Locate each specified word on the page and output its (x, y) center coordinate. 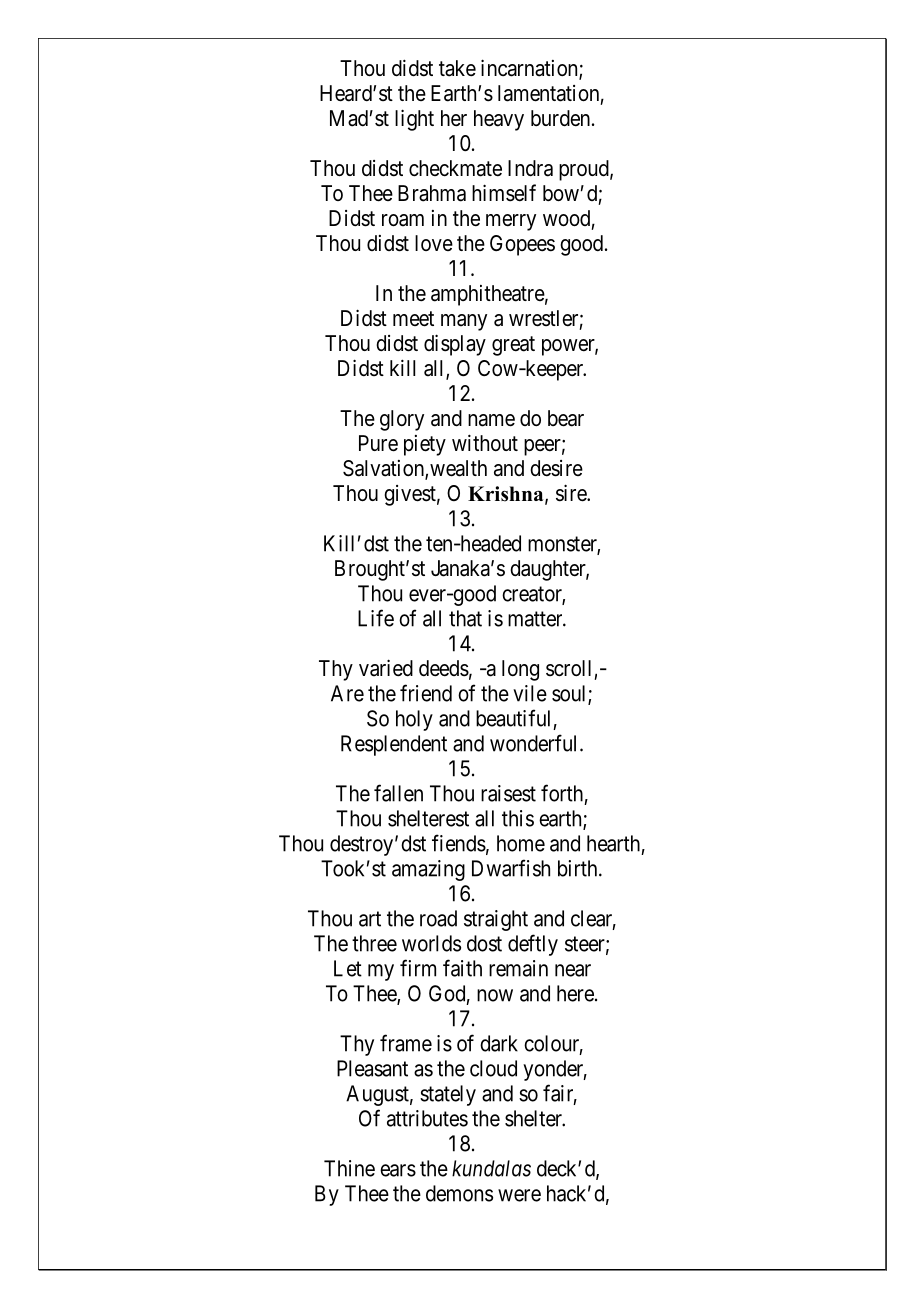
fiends (459, 843)
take (457, 68)
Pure (378, 443)
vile (530, 693)
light (414, 120)
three (374, 943)
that (465, 618)
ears (398, 1170)
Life (376, 618)
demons (459, 1193)
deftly (533, 945)
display (455, 345)
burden (560, 118)
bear (566, 418)
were (519, 1195)
